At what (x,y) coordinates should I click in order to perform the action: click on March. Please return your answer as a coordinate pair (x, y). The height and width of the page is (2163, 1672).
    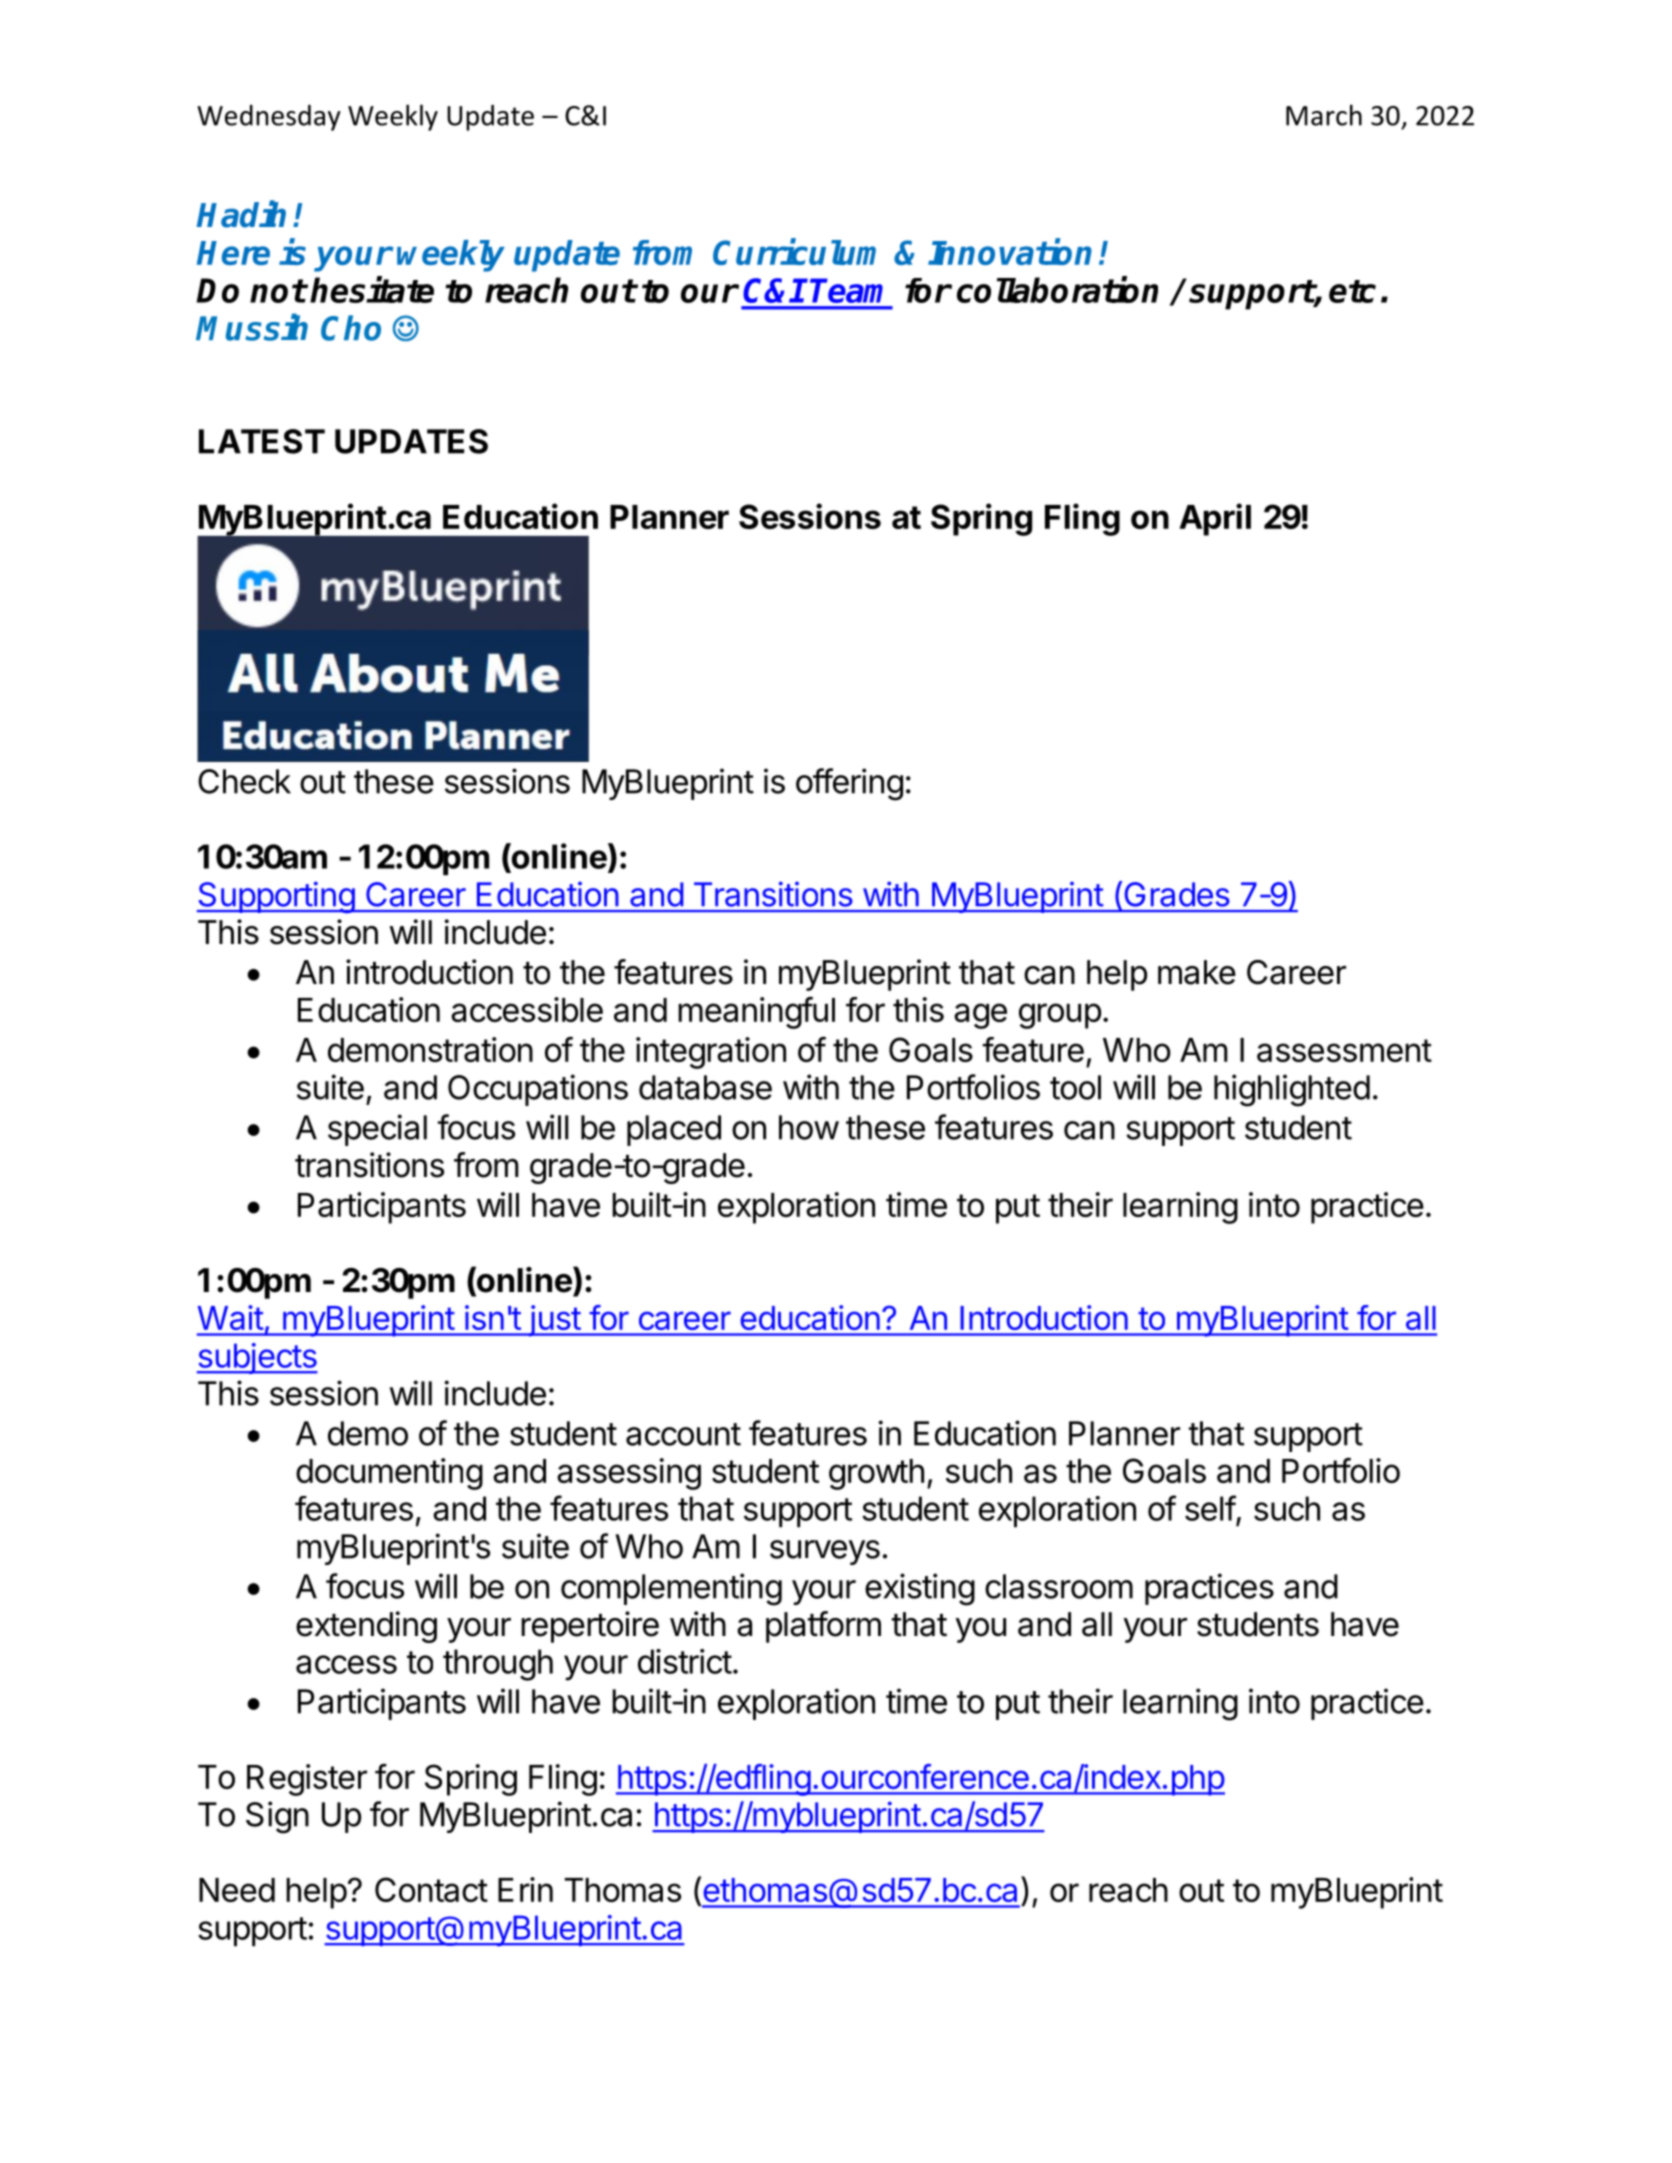
    Looking at the image, I should click on (1324, 115).
